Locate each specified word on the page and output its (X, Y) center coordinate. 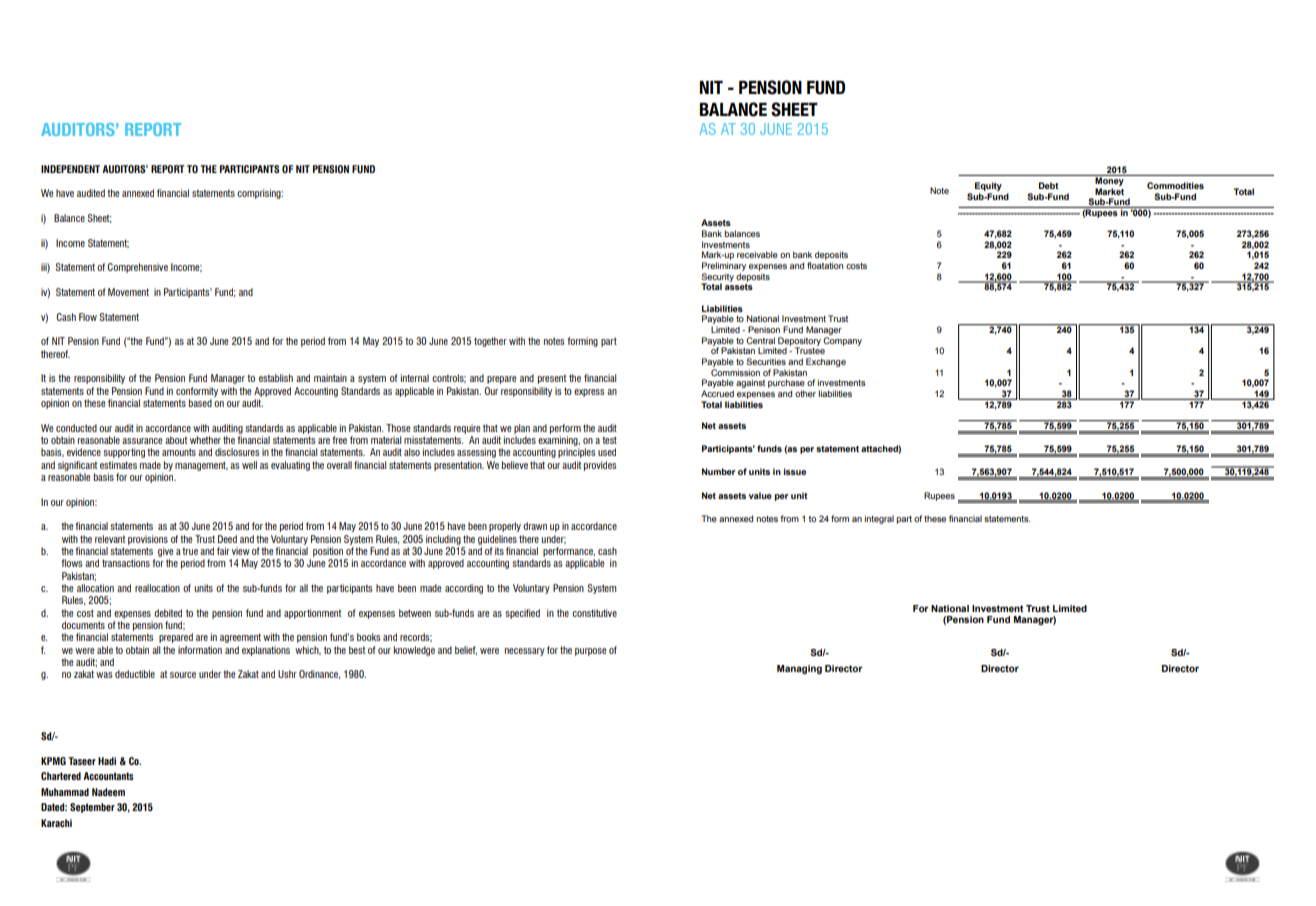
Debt (1049, 185)
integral (879, 519)
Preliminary (724, 268)
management (201, 466)
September (92, 808)
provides (600, 466)
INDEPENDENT (70, 169)
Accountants (108, 776)
